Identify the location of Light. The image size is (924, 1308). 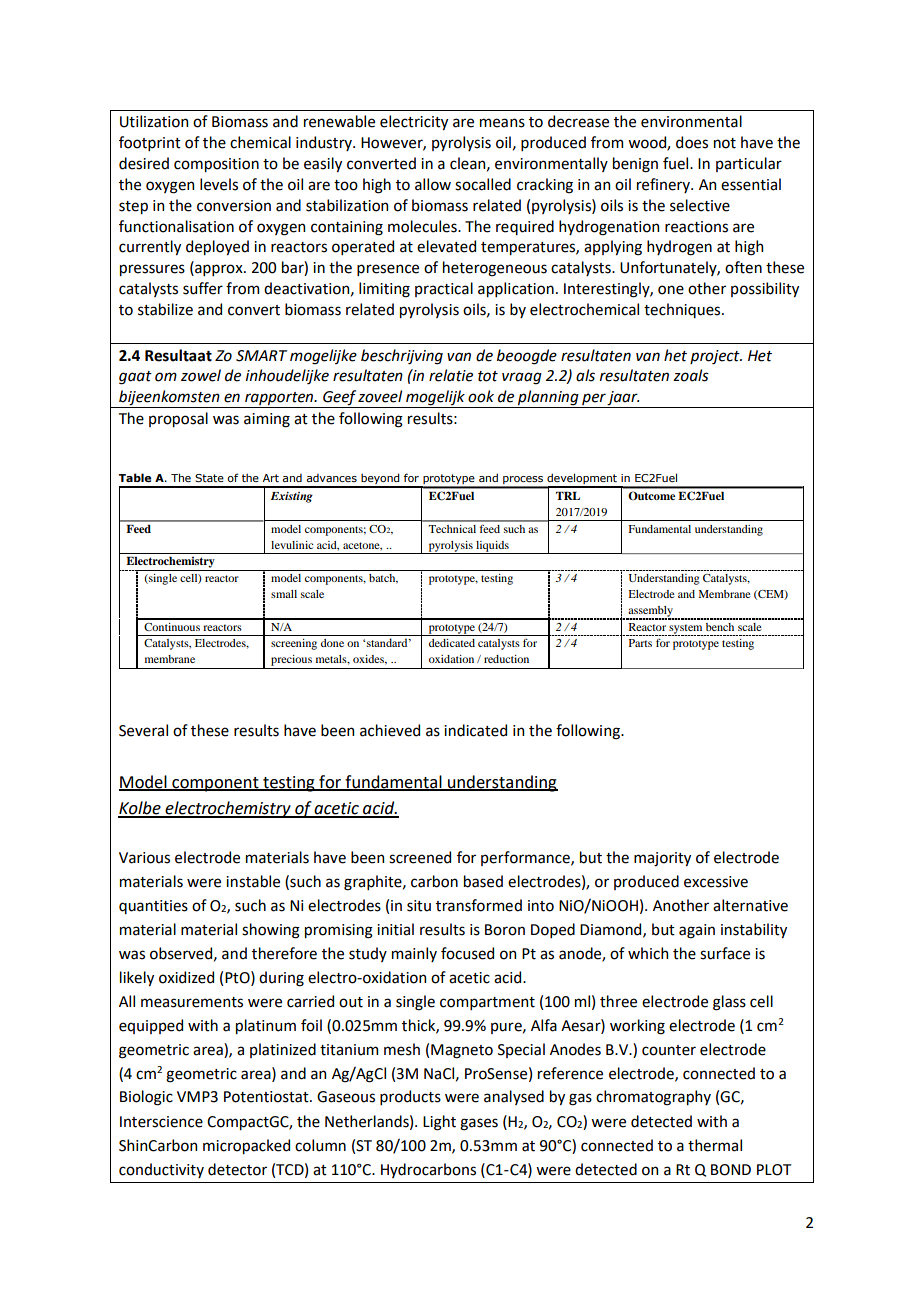
(439, 1123).
